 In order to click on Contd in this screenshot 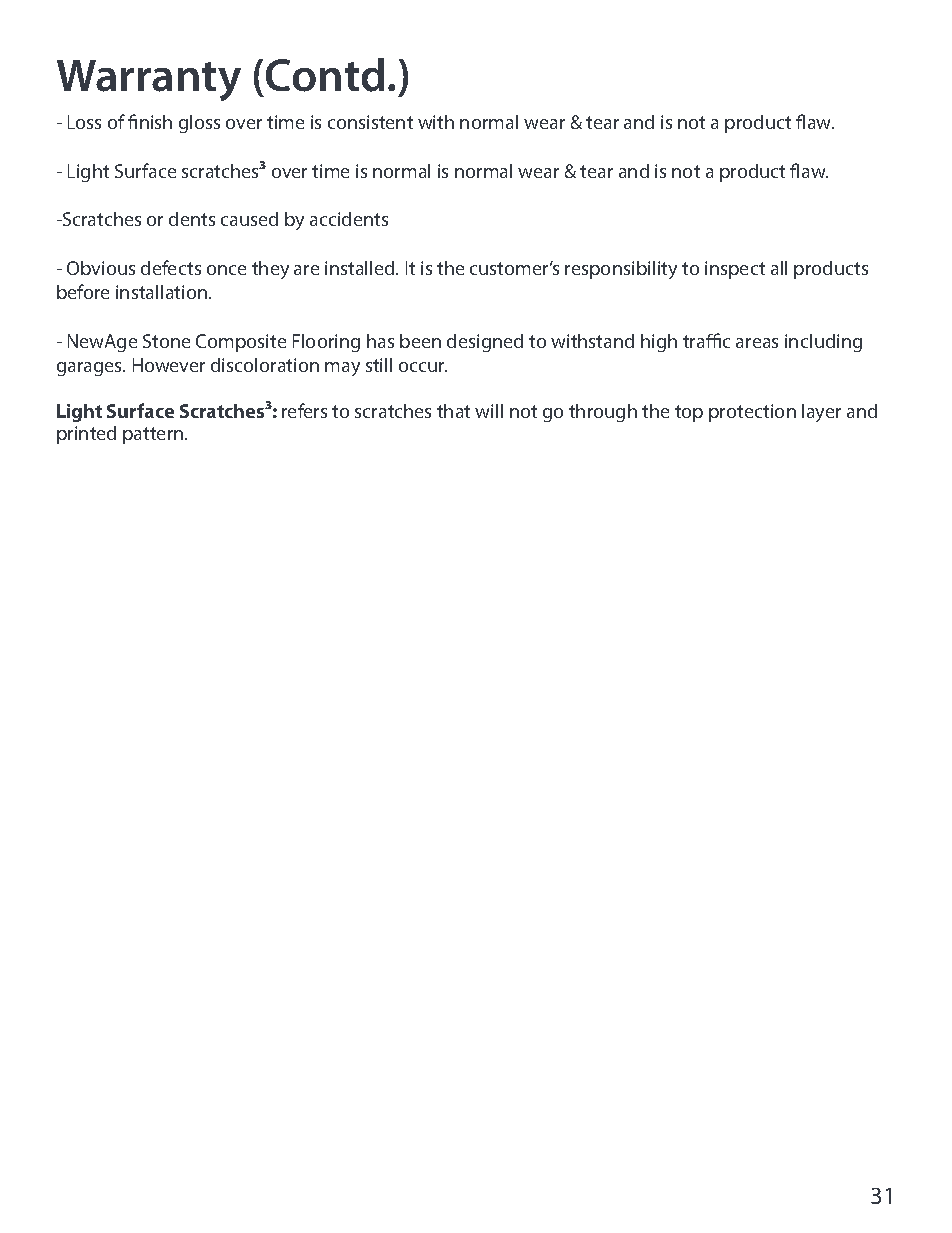, I will do `click(325, 75)`.
